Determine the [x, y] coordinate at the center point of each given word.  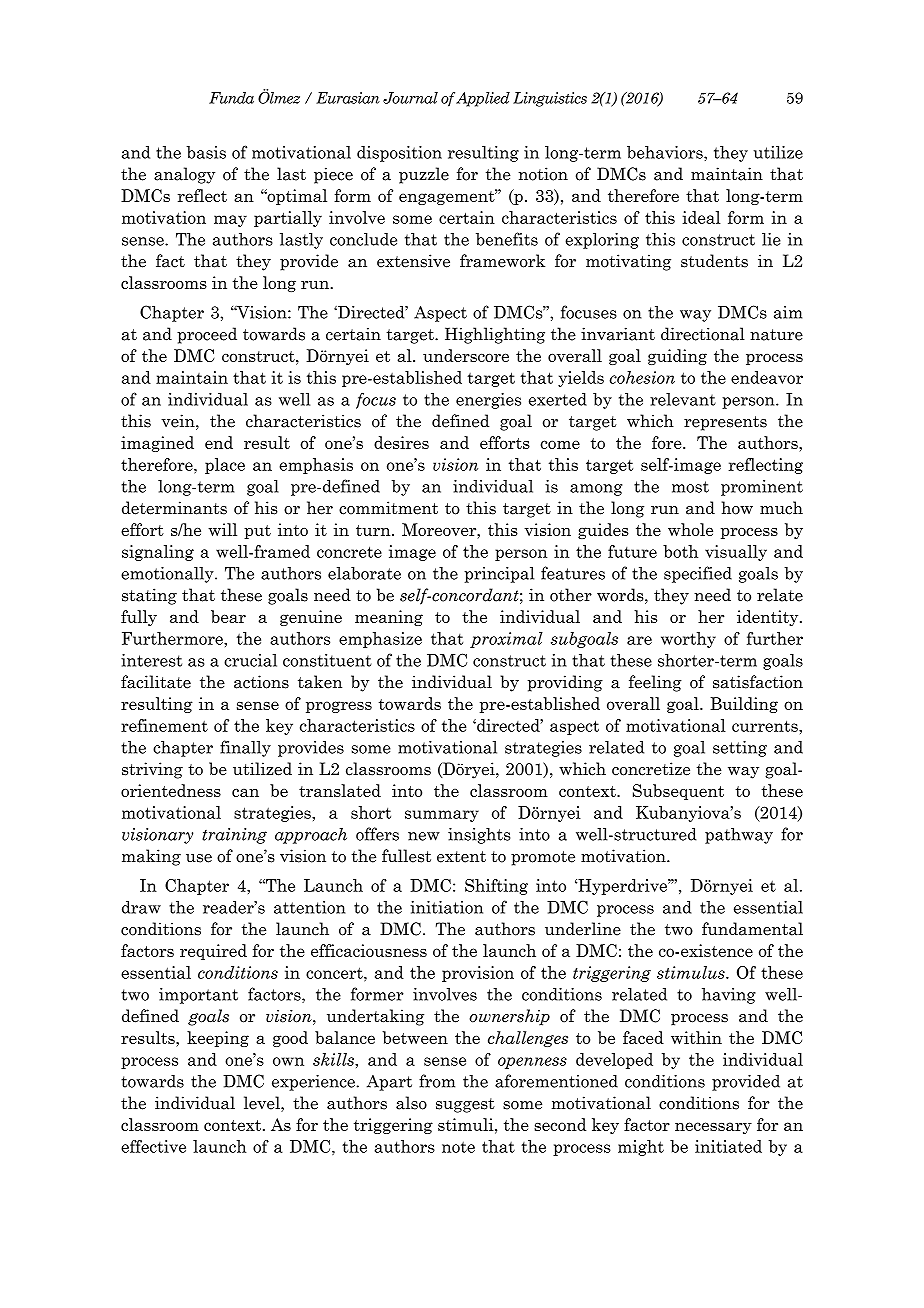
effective [153, 1146]
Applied [483, 99]
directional [703, 334]
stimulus [692, 972]
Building [744, 705]
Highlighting [495, 335]
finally [245, 748]
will [222, 529]
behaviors [666, 152]
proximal [506, 640]
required [213, 952]
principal [499, 575]
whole [690, 529]
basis [206, 152]
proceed [207, 335]
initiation [446, 907]
